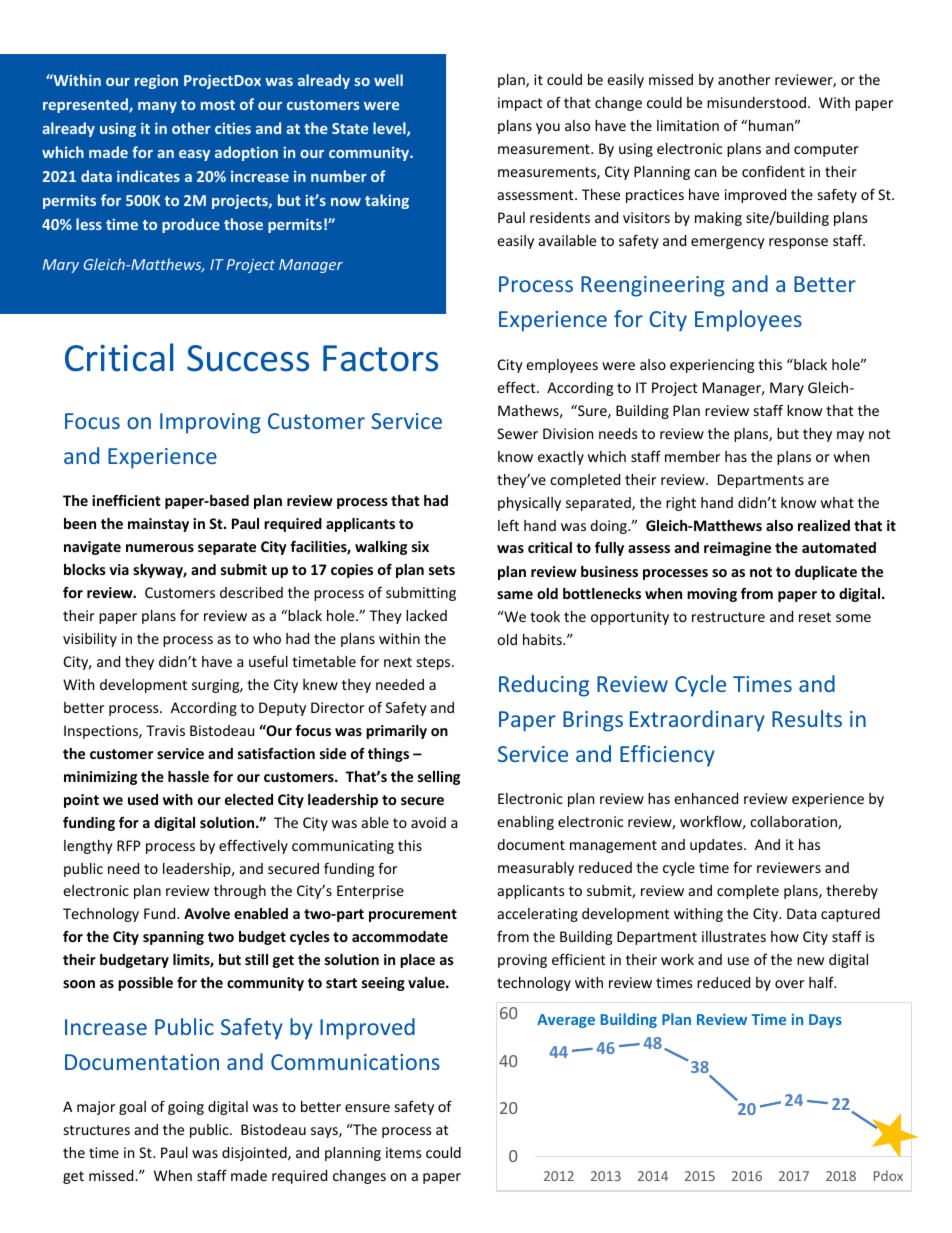 This screenshot has height=1233, width=952. Describe the element at coordinates (517, 433) in the screenshot. I see `Sewer` at that location.
